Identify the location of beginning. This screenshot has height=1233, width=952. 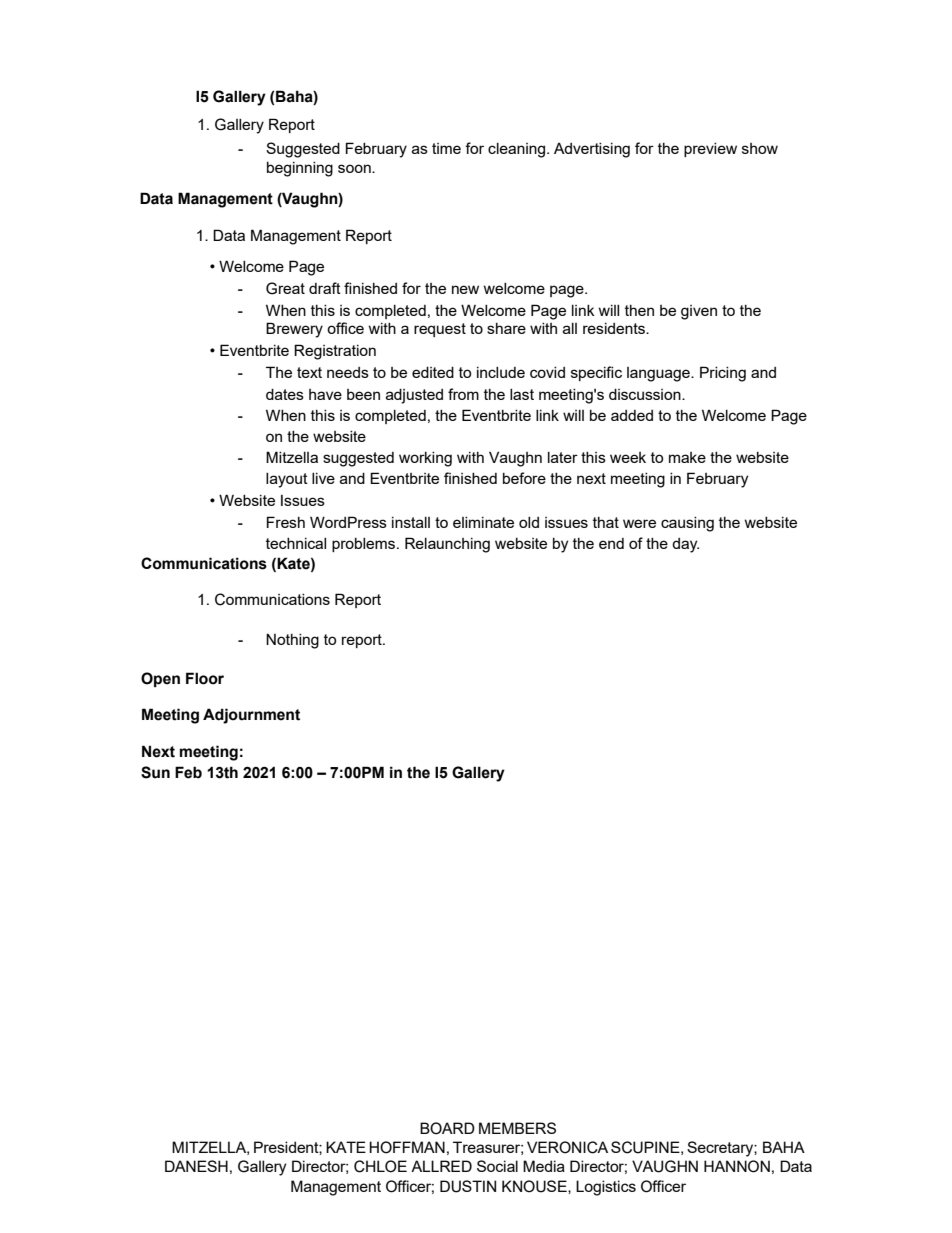
(300, 169).
